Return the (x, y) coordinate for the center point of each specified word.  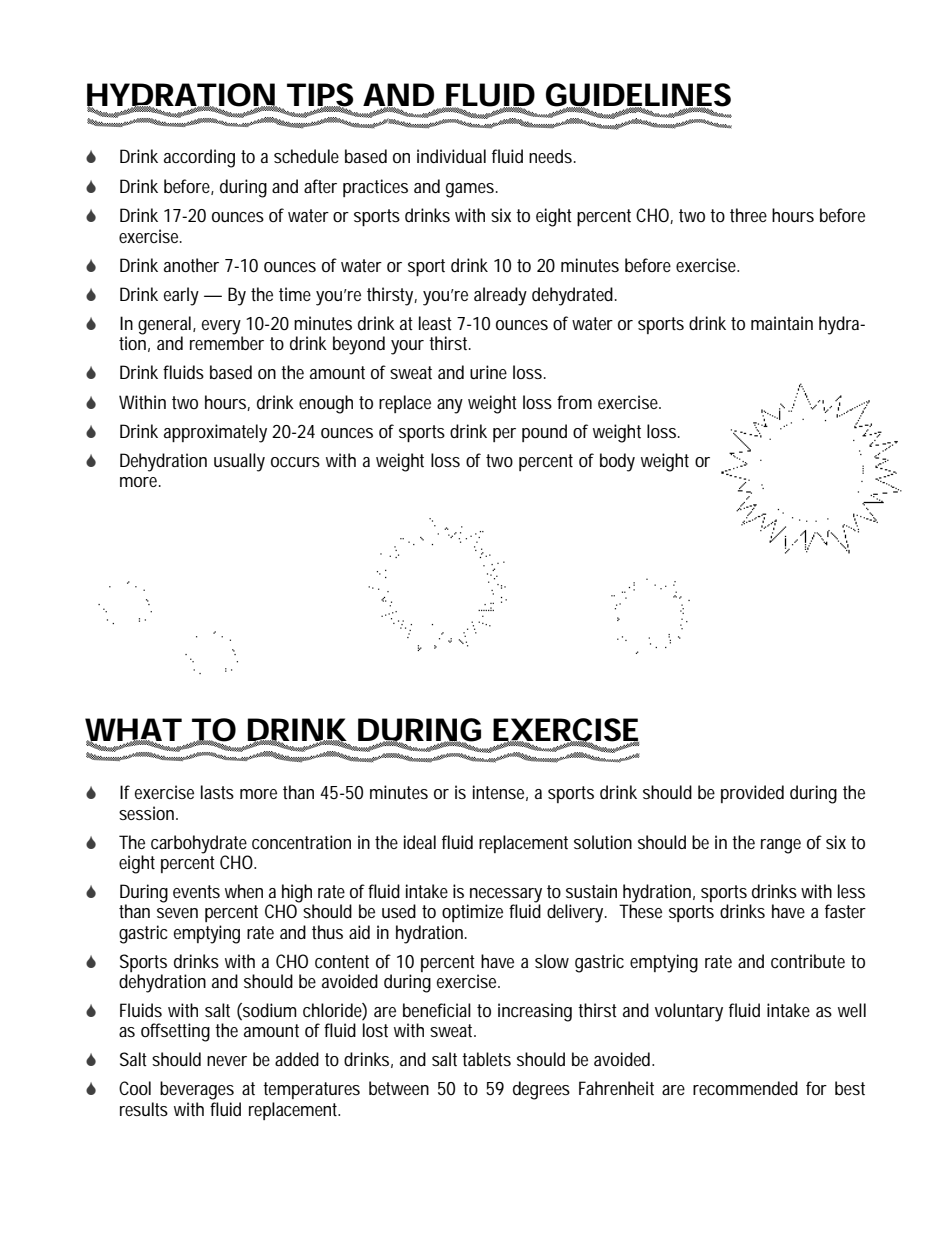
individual (451, 156)
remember (227, 342)
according (199, 158)
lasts (217, 792)
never (227, 1061)
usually (239, 462)
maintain (782, 323)
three (748, 215)
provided (752, 794)
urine (488, 372)
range (781, 846)
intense (500, 793)
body (617, 462)
